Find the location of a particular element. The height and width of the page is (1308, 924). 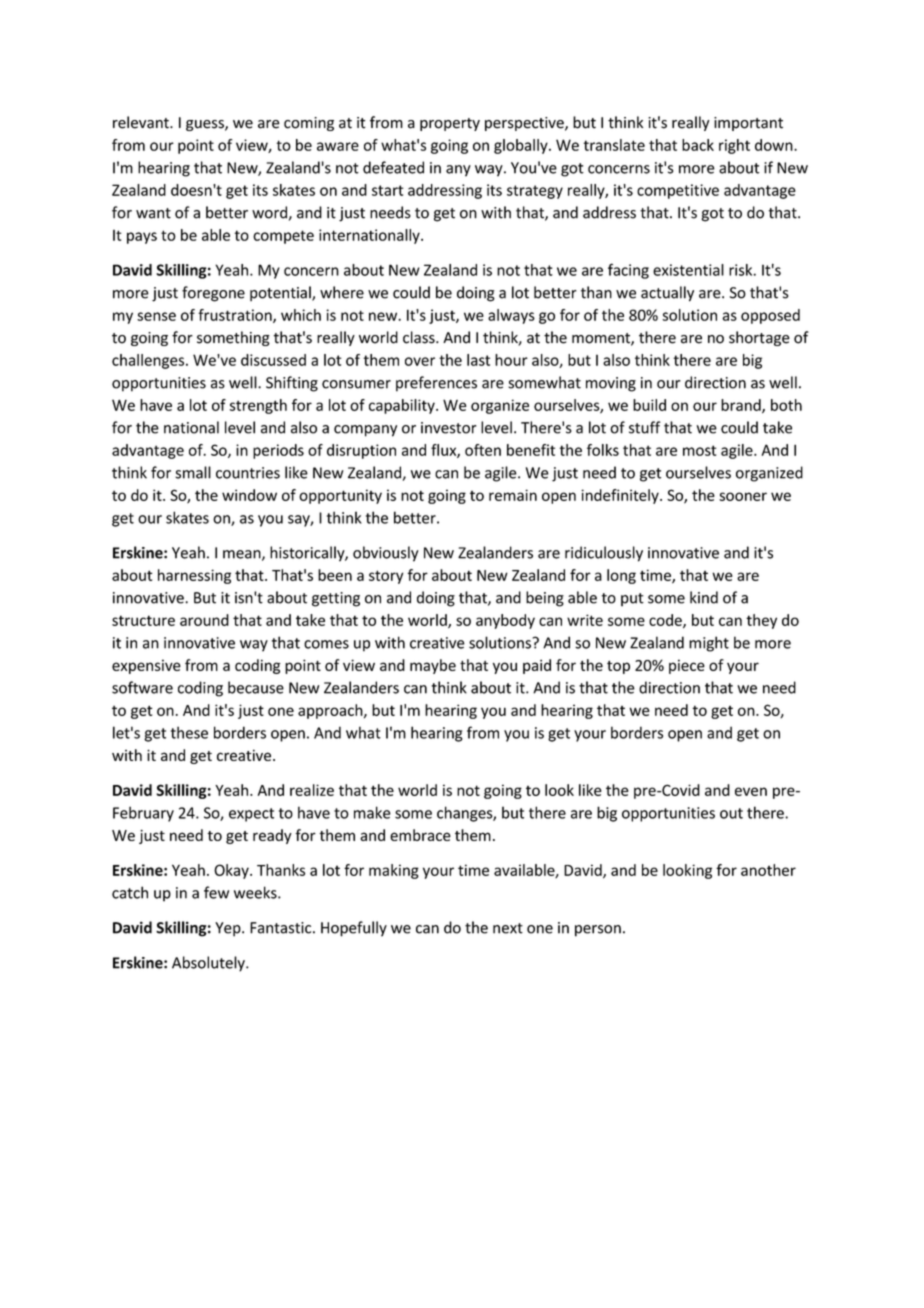

sooner is located at coordinates (743, 496).
